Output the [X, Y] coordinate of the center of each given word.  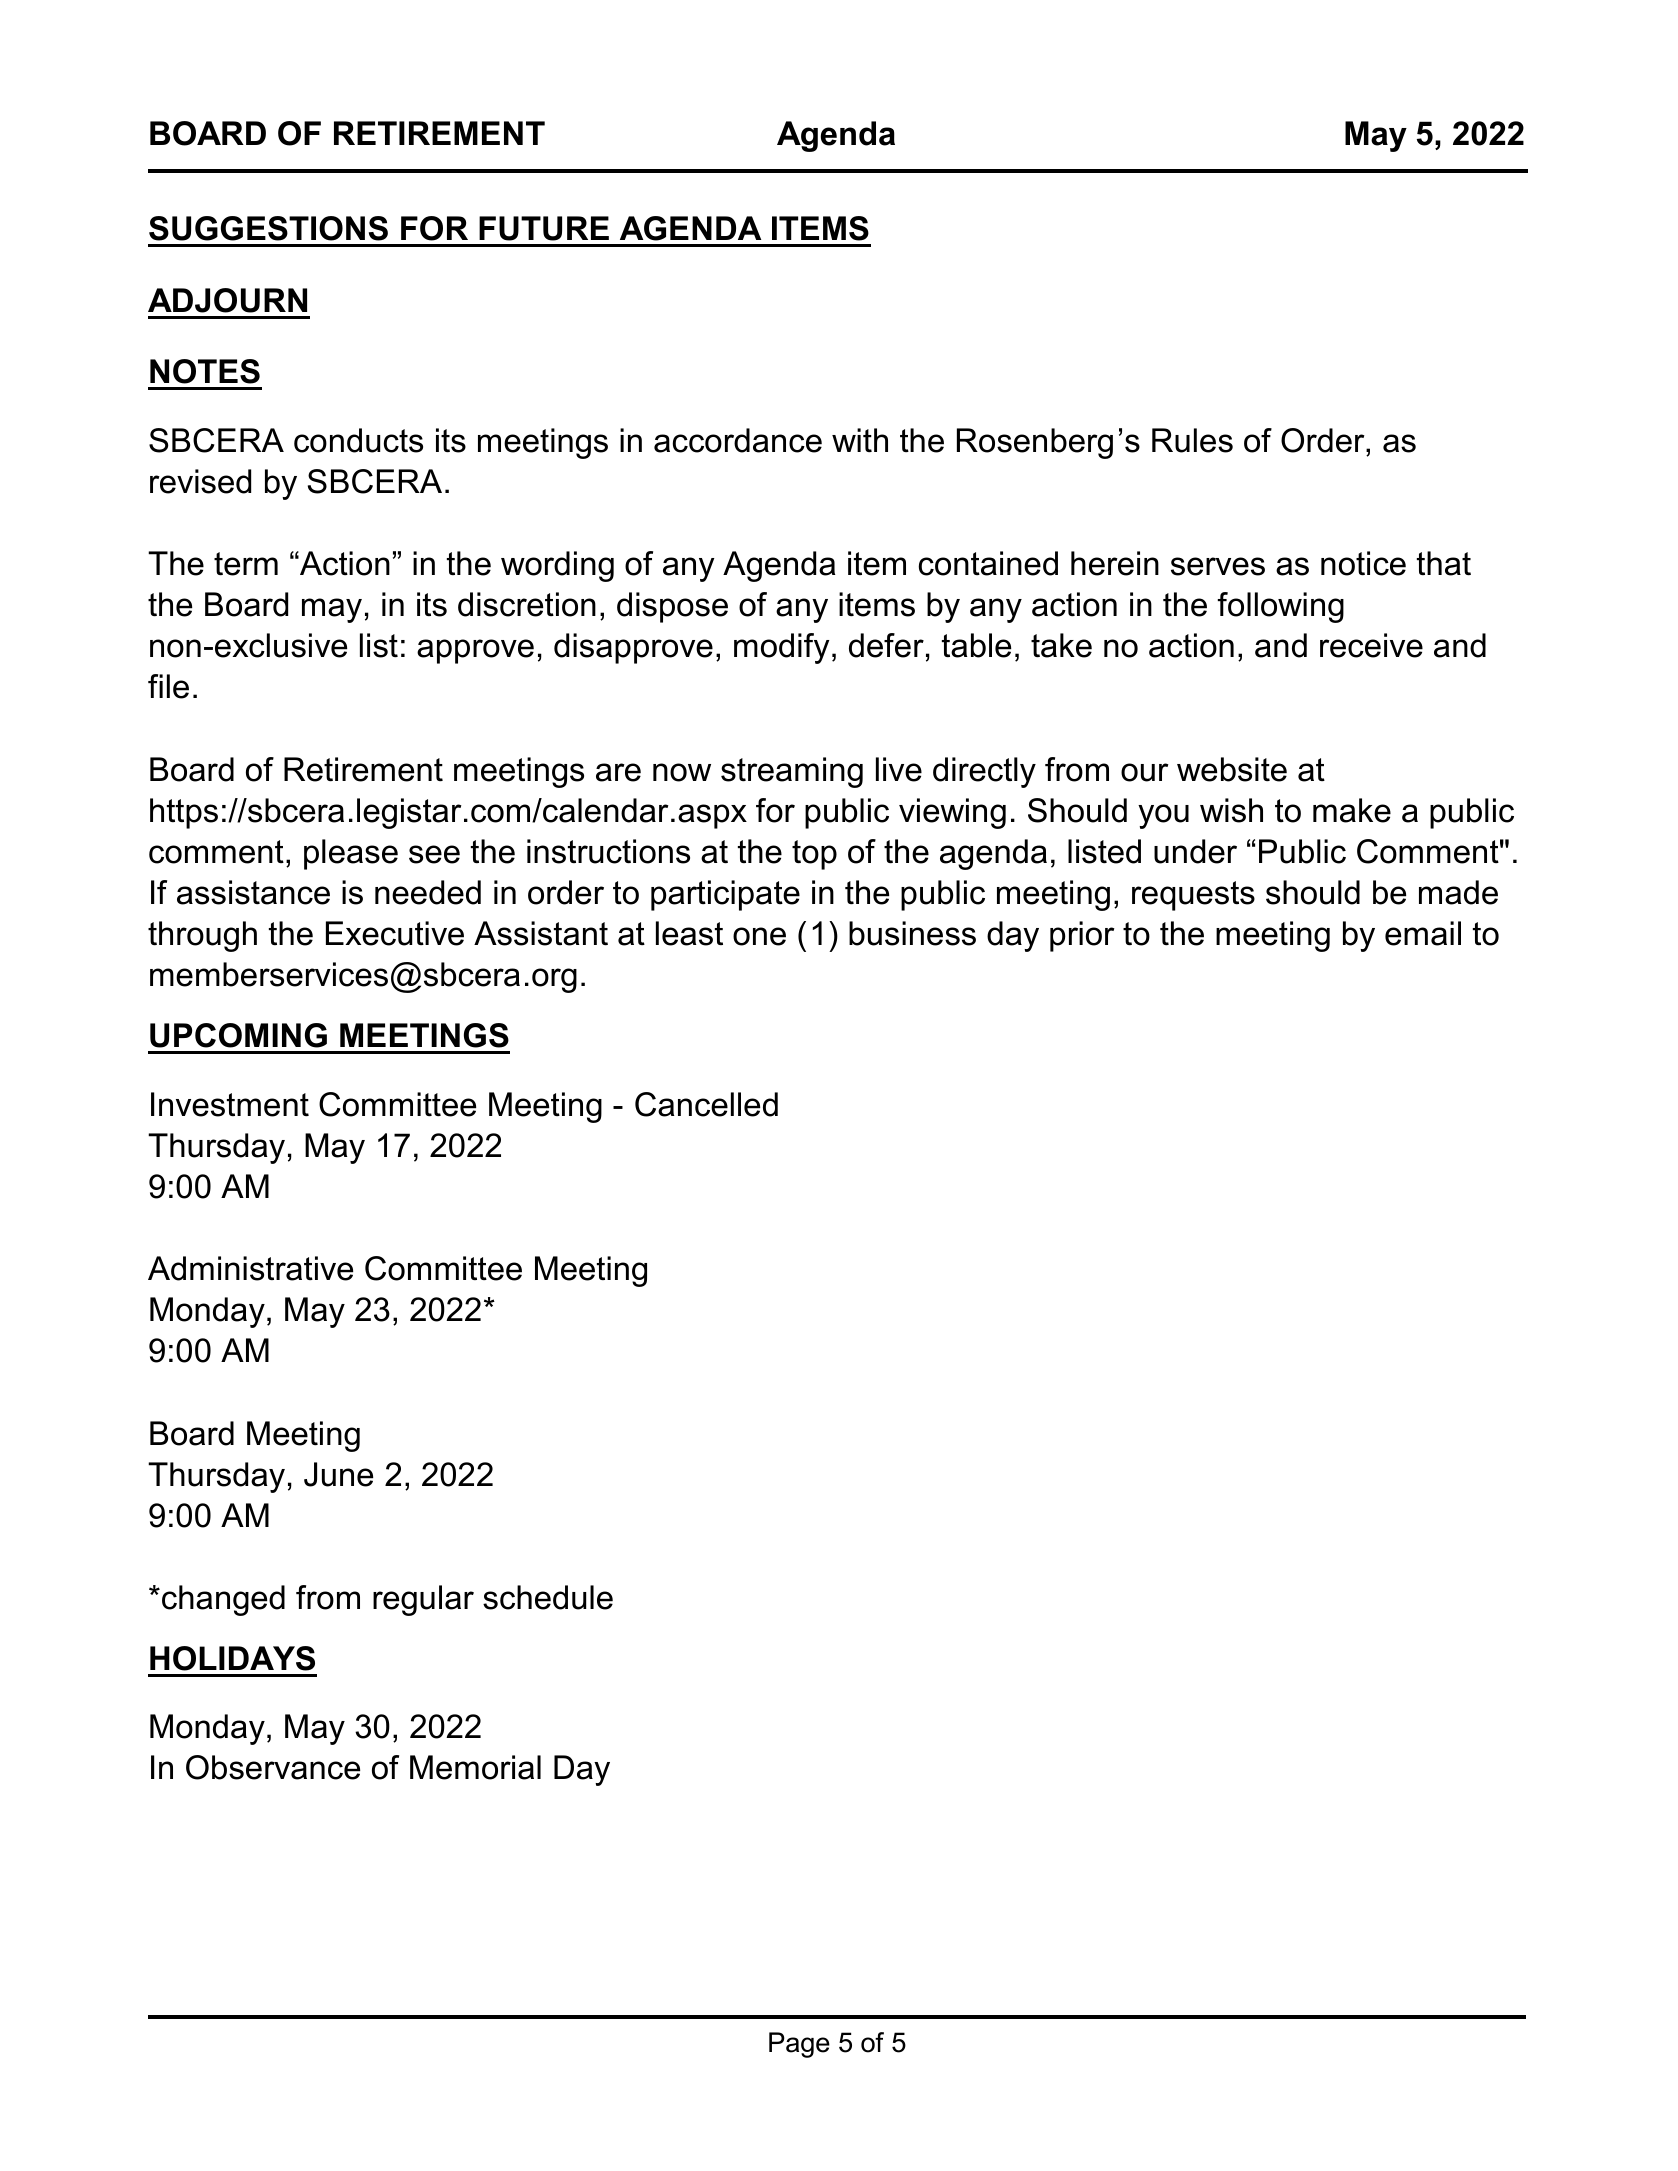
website [1232, 769]
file [168, 686]
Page [799, 2045]
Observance [273, 1767]
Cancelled [706, 1104]
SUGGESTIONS [268, 228]
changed [223, 1600]
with [860, 440]
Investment [230, 1104]
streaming [792, 772]
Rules [1192, 440]
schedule [548, 1597]
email [1423, 933]
